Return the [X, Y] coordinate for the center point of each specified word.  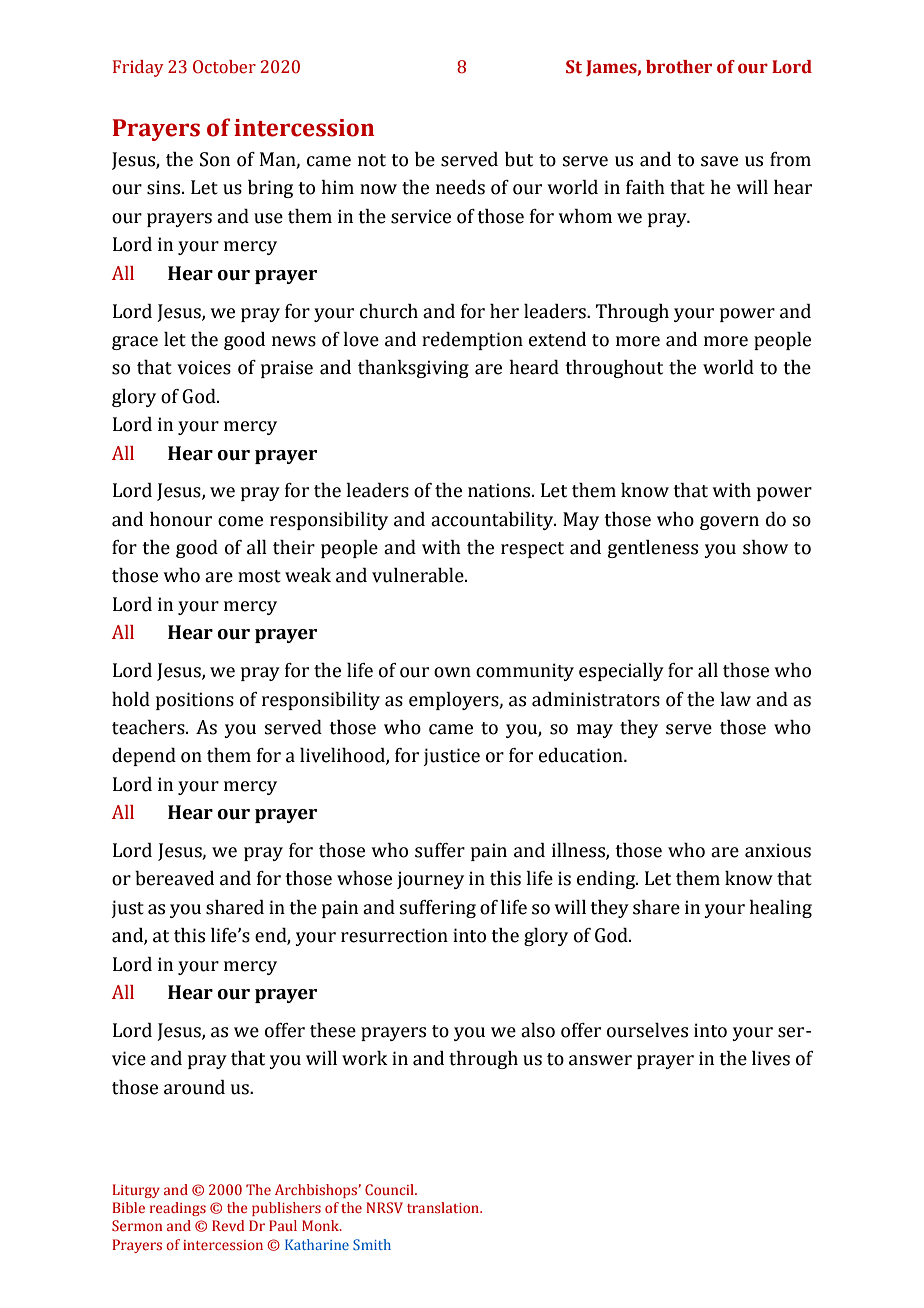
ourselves [647, 1030]
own [452, 672]
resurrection [394, 935]
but [519, 159]
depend [144, 757]
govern [729, 523]
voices [204, 367]
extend [557, 339]
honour [181, 519]
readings [178, 1209]
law [735, 699]
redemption [472, 341]
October [224, 67]
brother [679, 67]
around [194, 1087]
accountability [493, 521]
